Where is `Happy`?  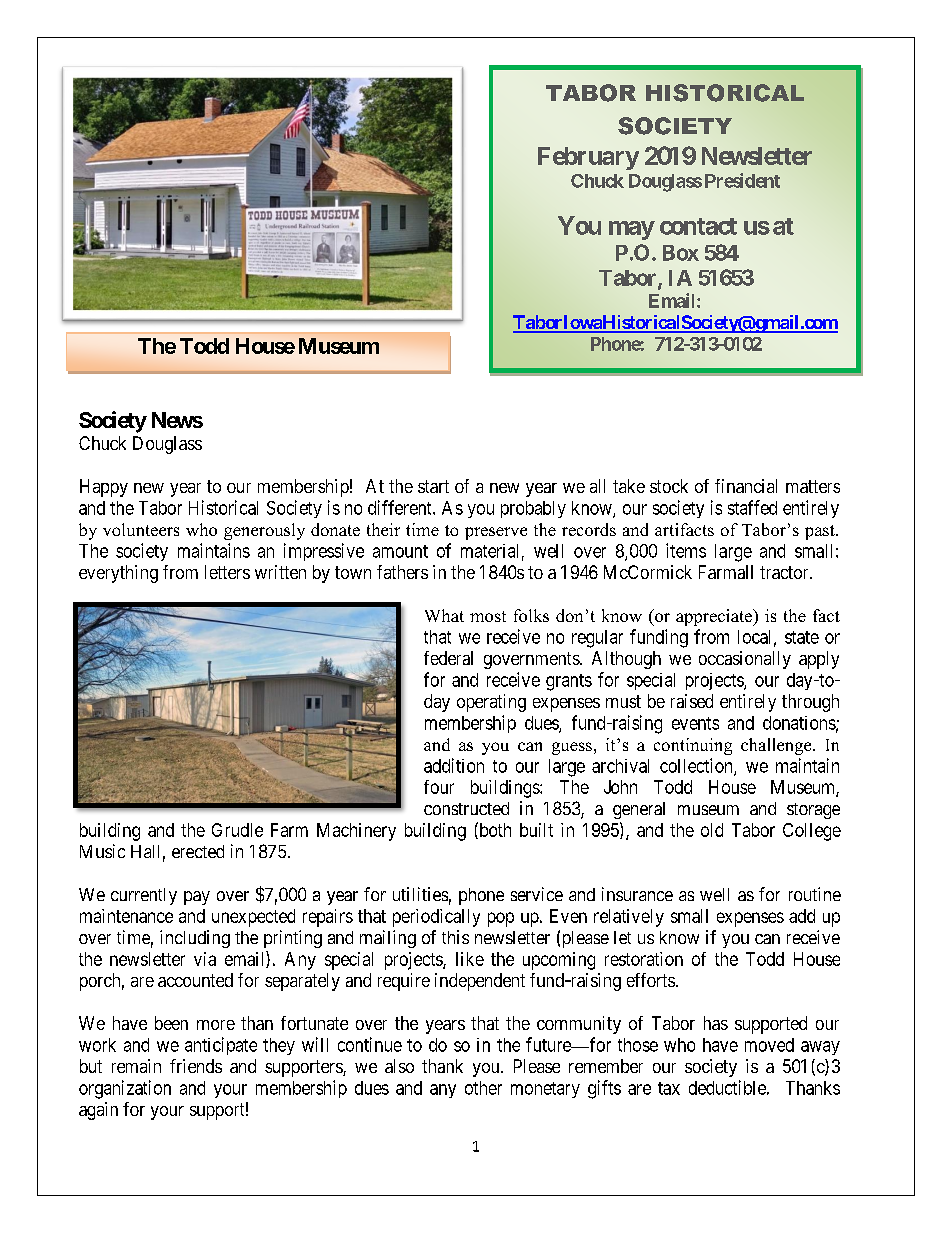 Happy is located at coordinates (104, 488).
